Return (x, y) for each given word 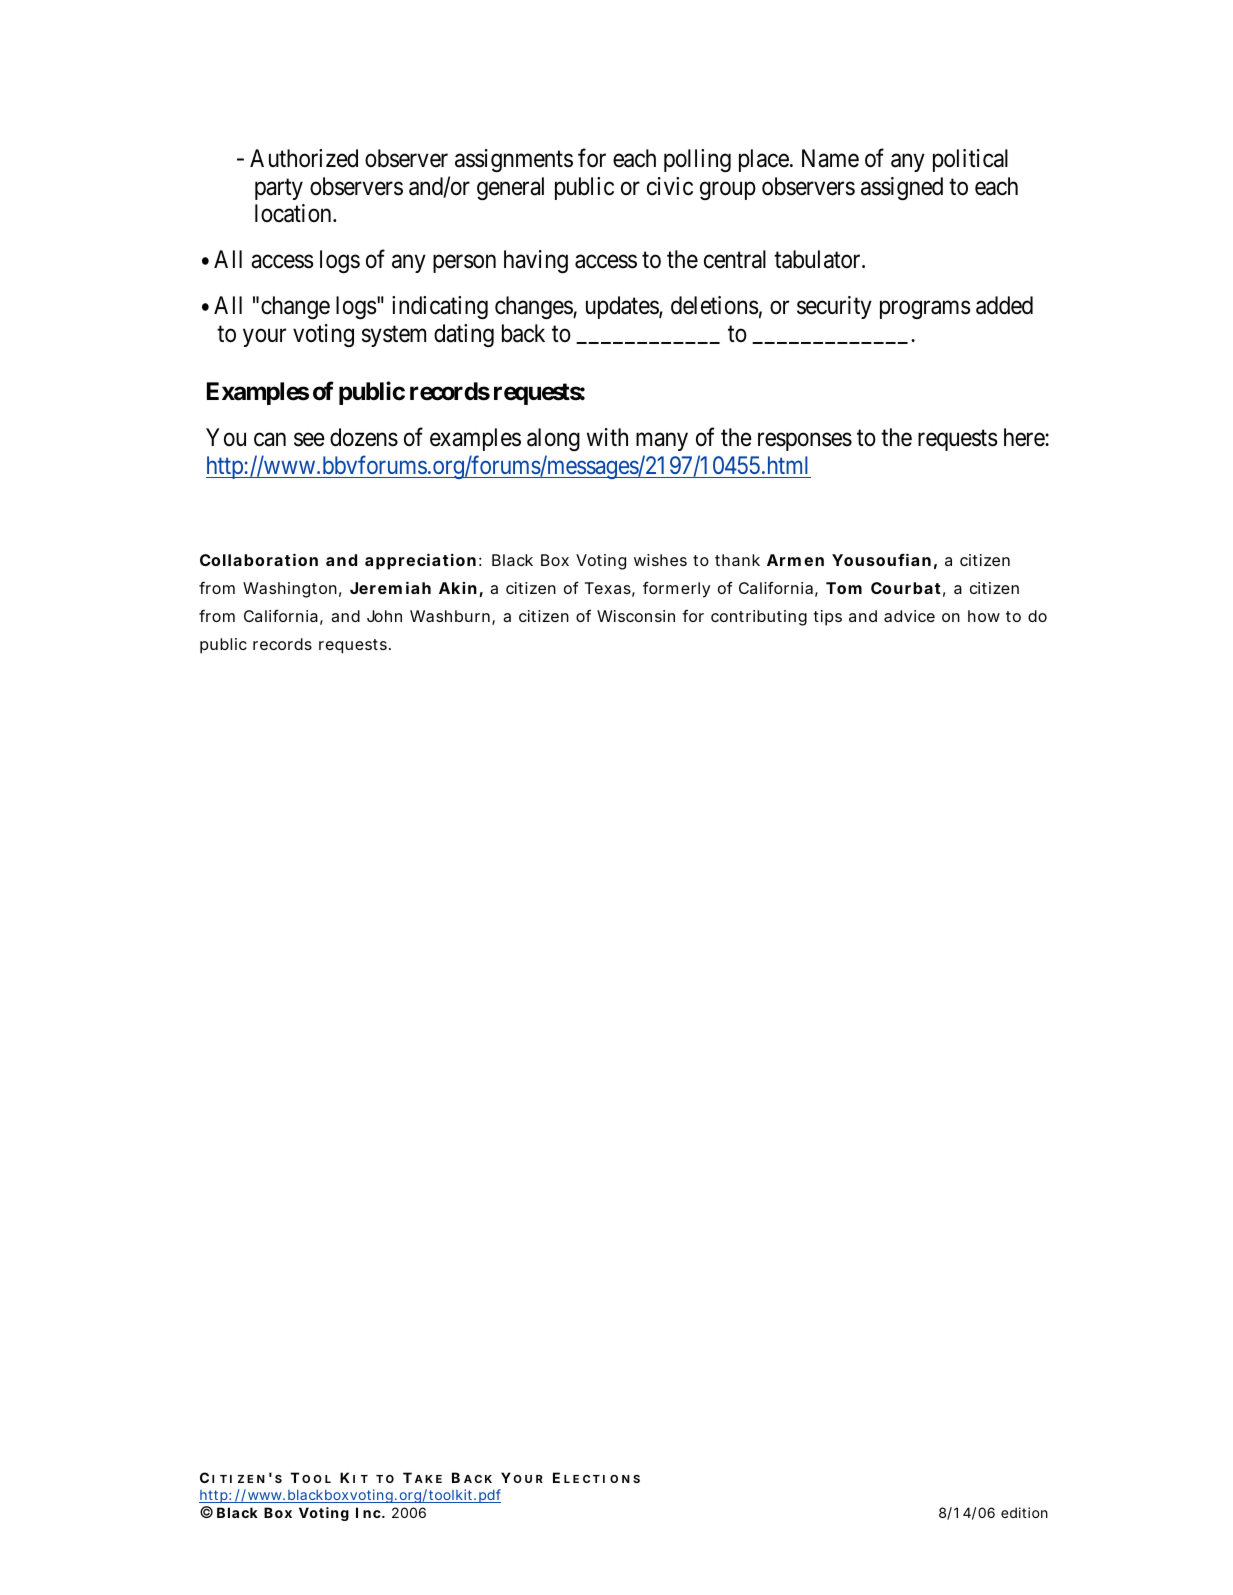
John (384, 616)
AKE (428, 1479)
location (294, 213)
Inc (369, 1512)
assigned (902, 188)
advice (909, 616)
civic (670, 186)
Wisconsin (636, 616)
